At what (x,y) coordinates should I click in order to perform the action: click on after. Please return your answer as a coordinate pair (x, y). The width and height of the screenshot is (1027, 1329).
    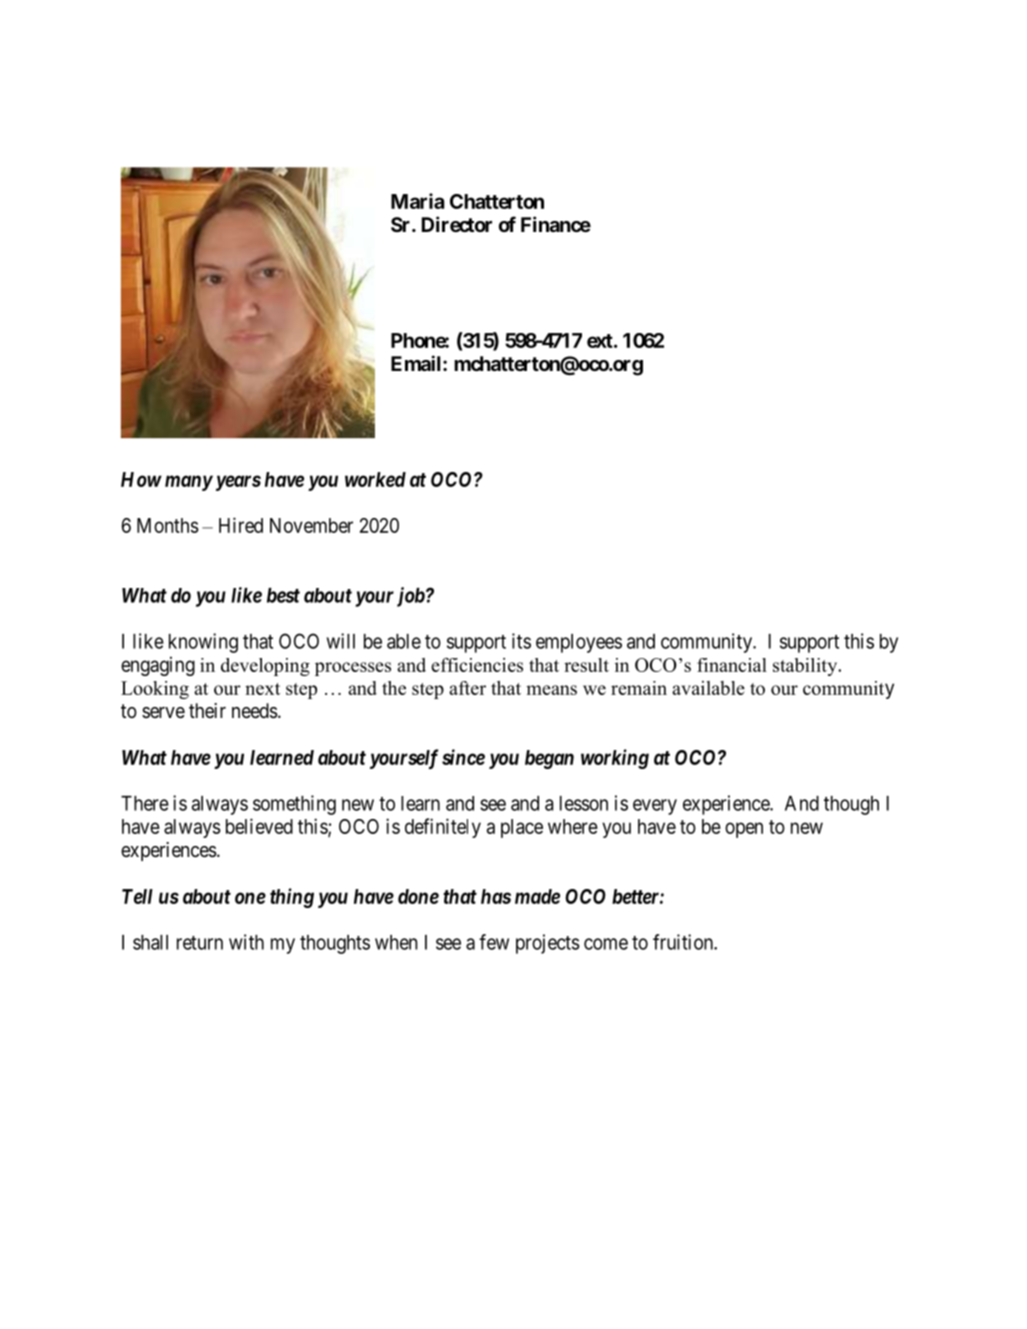
    Looking at the image, I should click on (467, 688).
